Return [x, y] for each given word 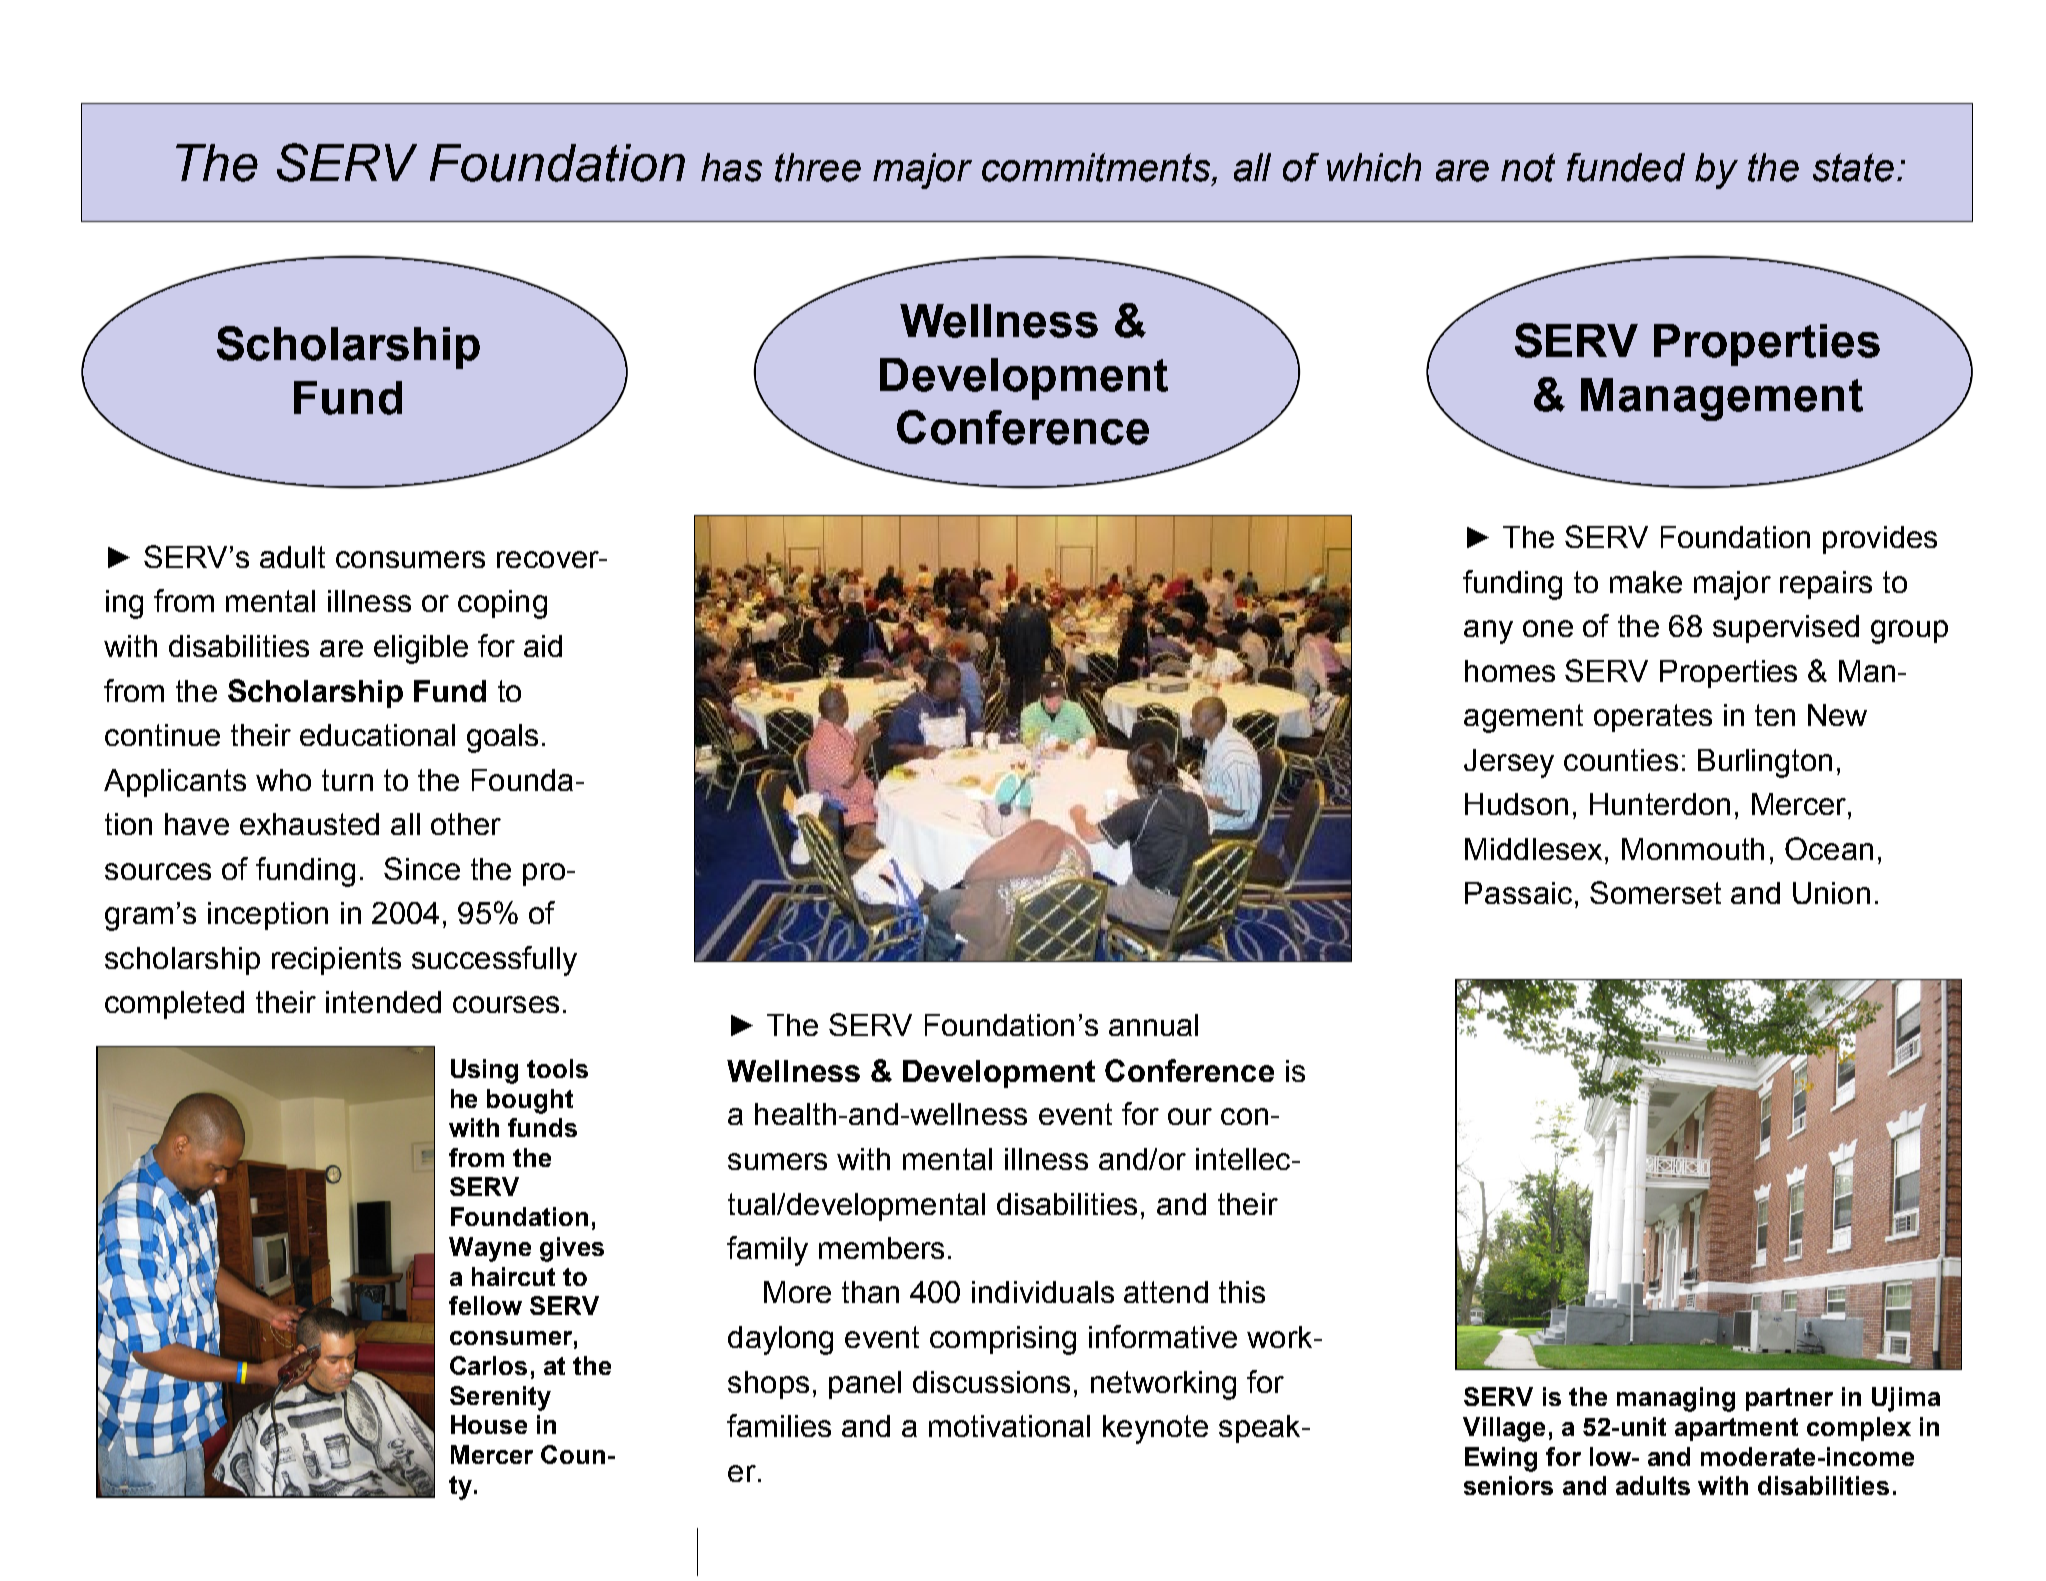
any [1488, 632]
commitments [1097, 167]
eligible [421, 649]
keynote [1155, 1429]
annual [1153, 1025]
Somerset [1655, 892]
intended [383, 1002]
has [731, 167]
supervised [1786, 629]
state [1853, 167]
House [489, 1424]
